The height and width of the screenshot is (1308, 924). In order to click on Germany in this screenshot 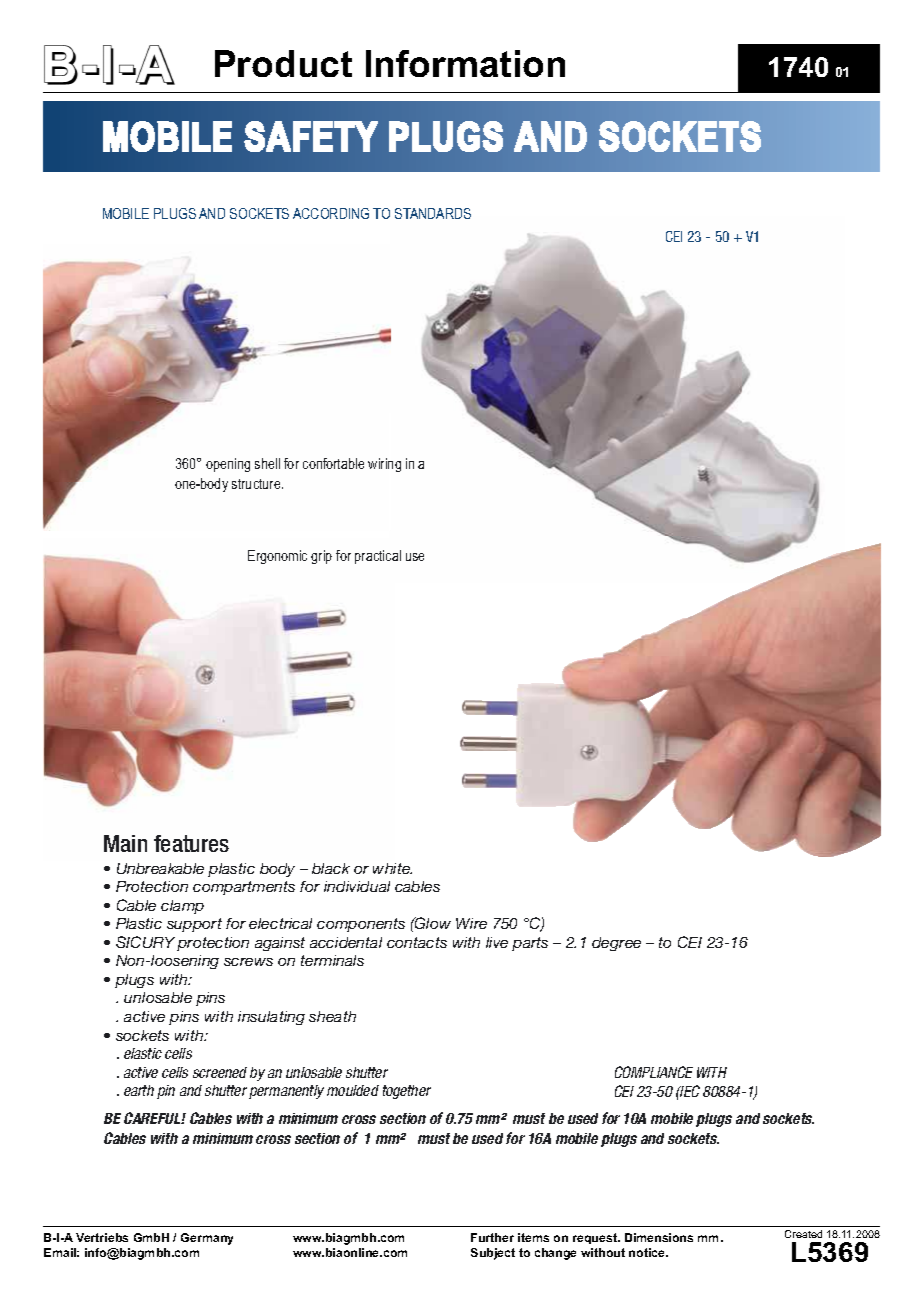, I will do `click(207, 1239)`.
